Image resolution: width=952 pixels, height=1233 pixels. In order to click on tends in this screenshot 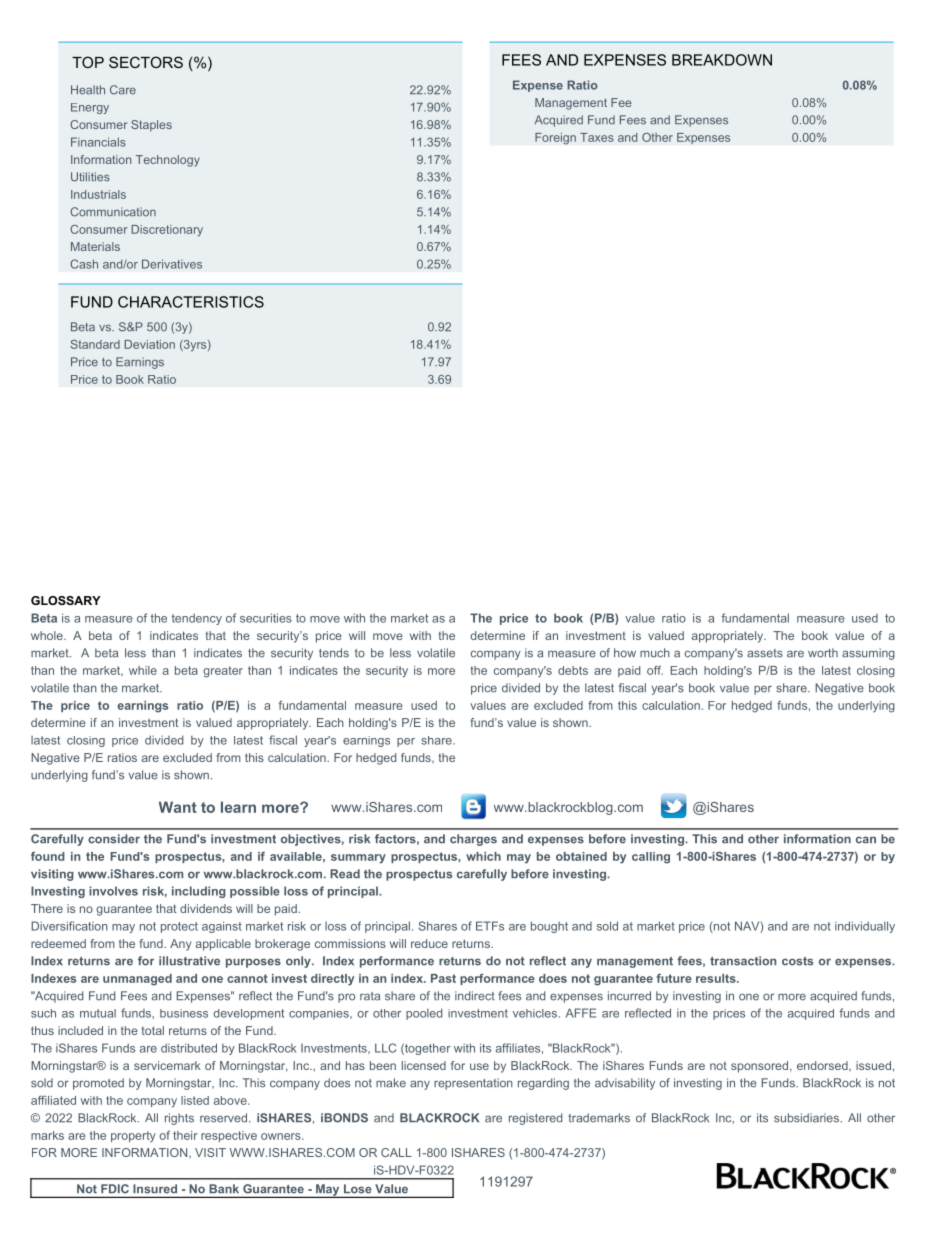, I will do `click(334, 653)`.
